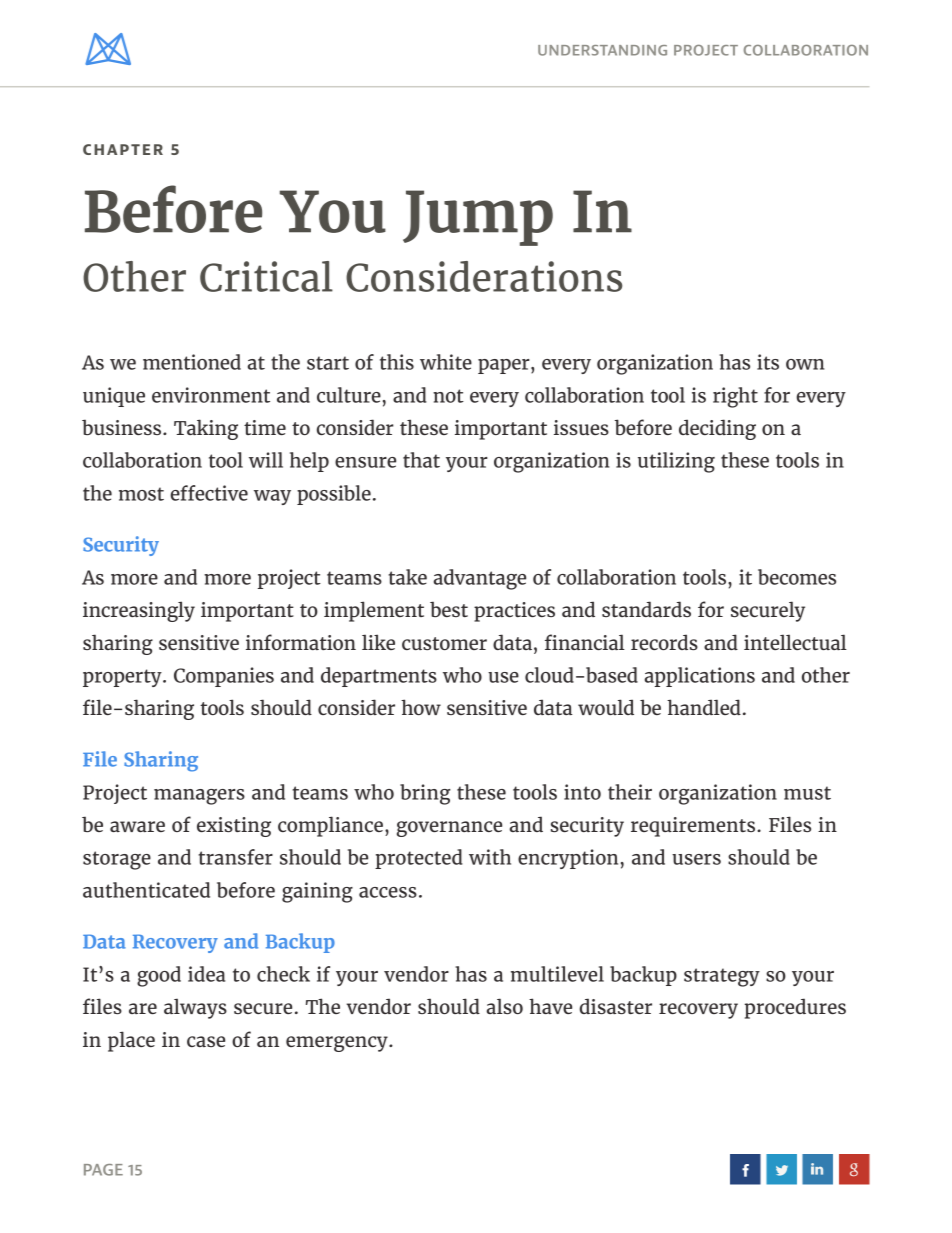 This screenshot has width=952, height=1233. Describe the element at coordinates (602, 50) in the screenshot. I see `UNDERSTANDING` at that location.
